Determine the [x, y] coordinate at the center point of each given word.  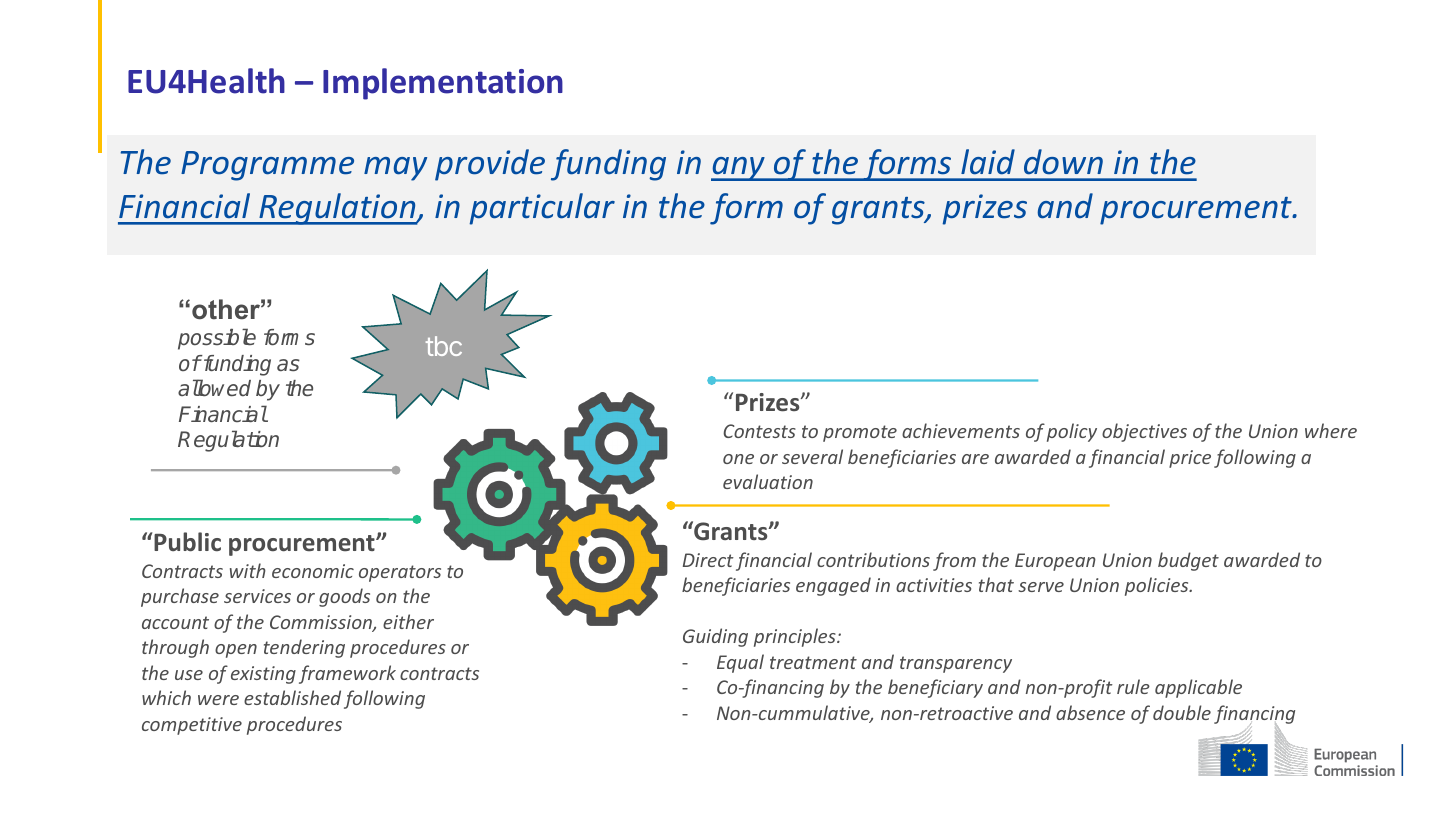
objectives [1144, 432]
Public [187, 542]
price [1190, 459]
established [292, 697]
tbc [444, 346]
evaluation [768, 481]
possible [217, 339]
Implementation [443, 84]
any [739, 169]
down [1063, 162]
